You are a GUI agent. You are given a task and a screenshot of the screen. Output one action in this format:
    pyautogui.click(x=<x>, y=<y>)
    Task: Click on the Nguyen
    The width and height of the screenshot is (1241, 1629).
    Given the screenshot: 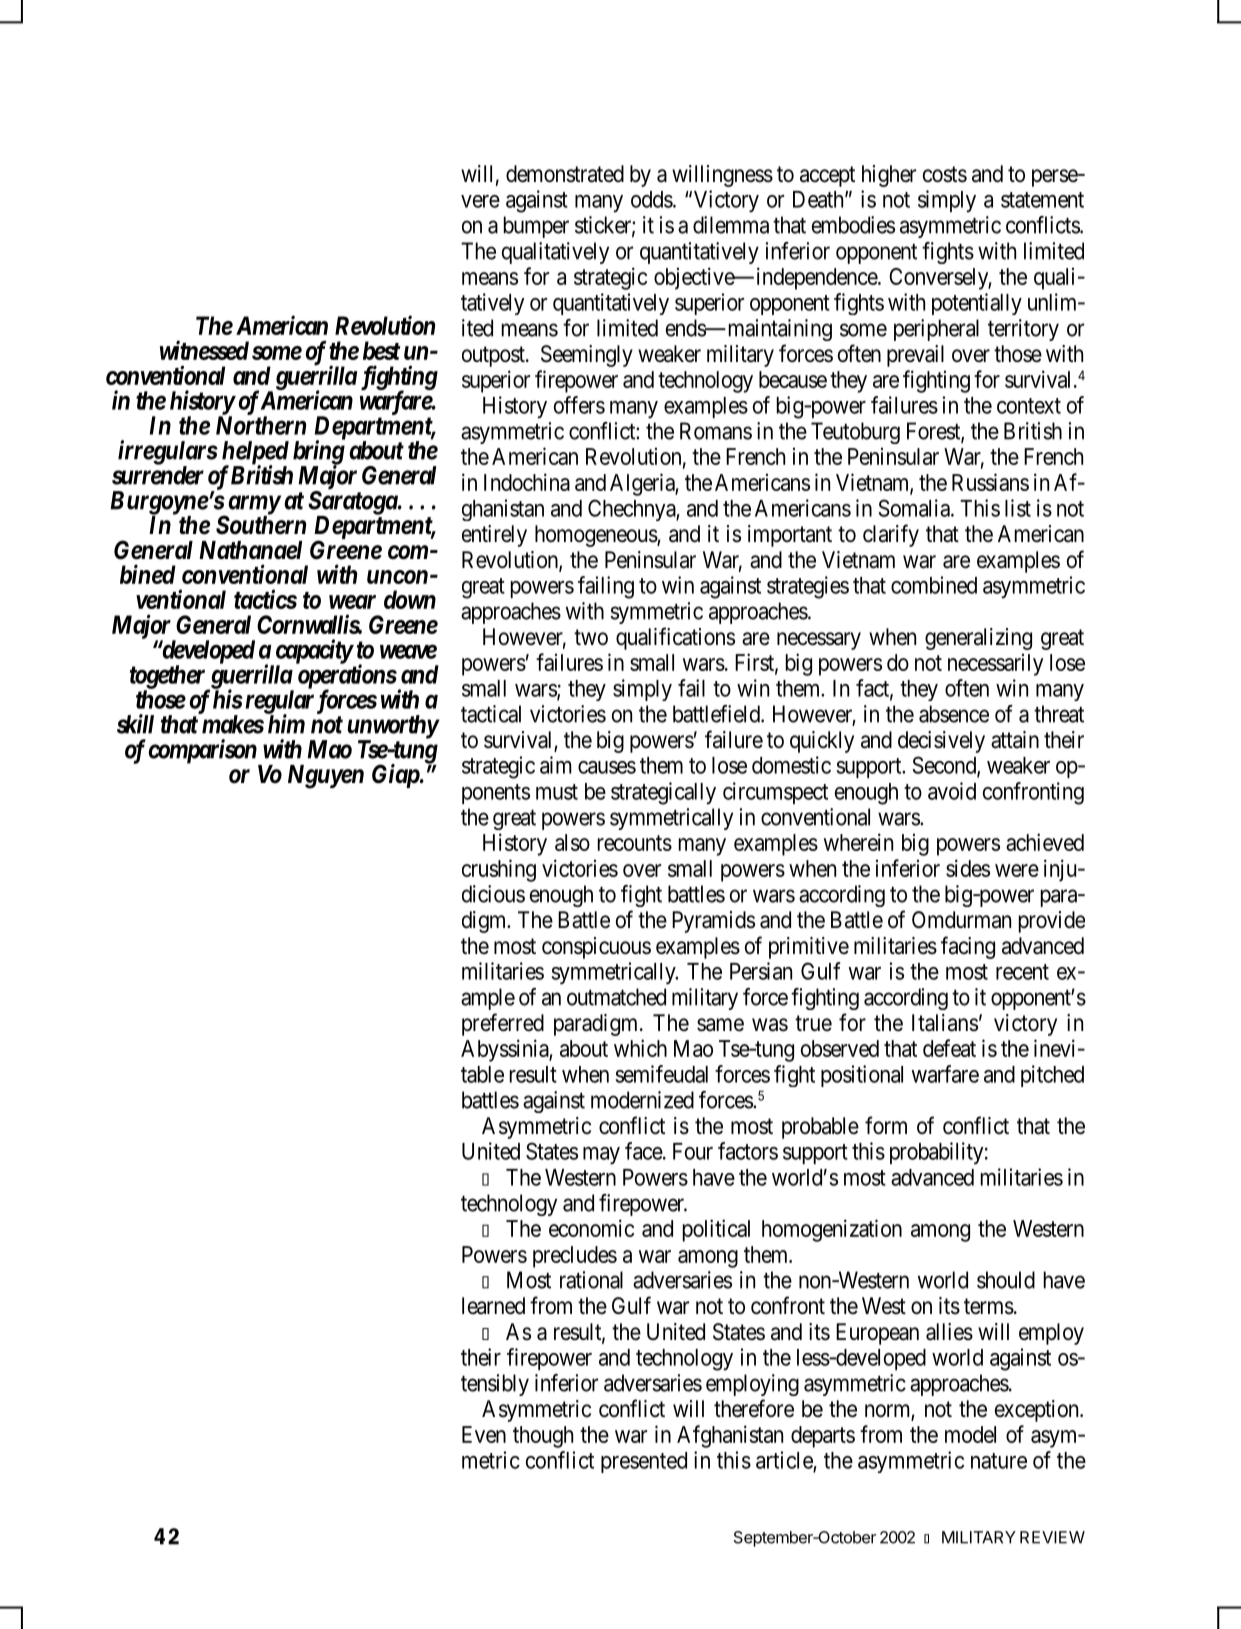 What is the action you would take?
    pyautogui.click(x=326, y=777)
